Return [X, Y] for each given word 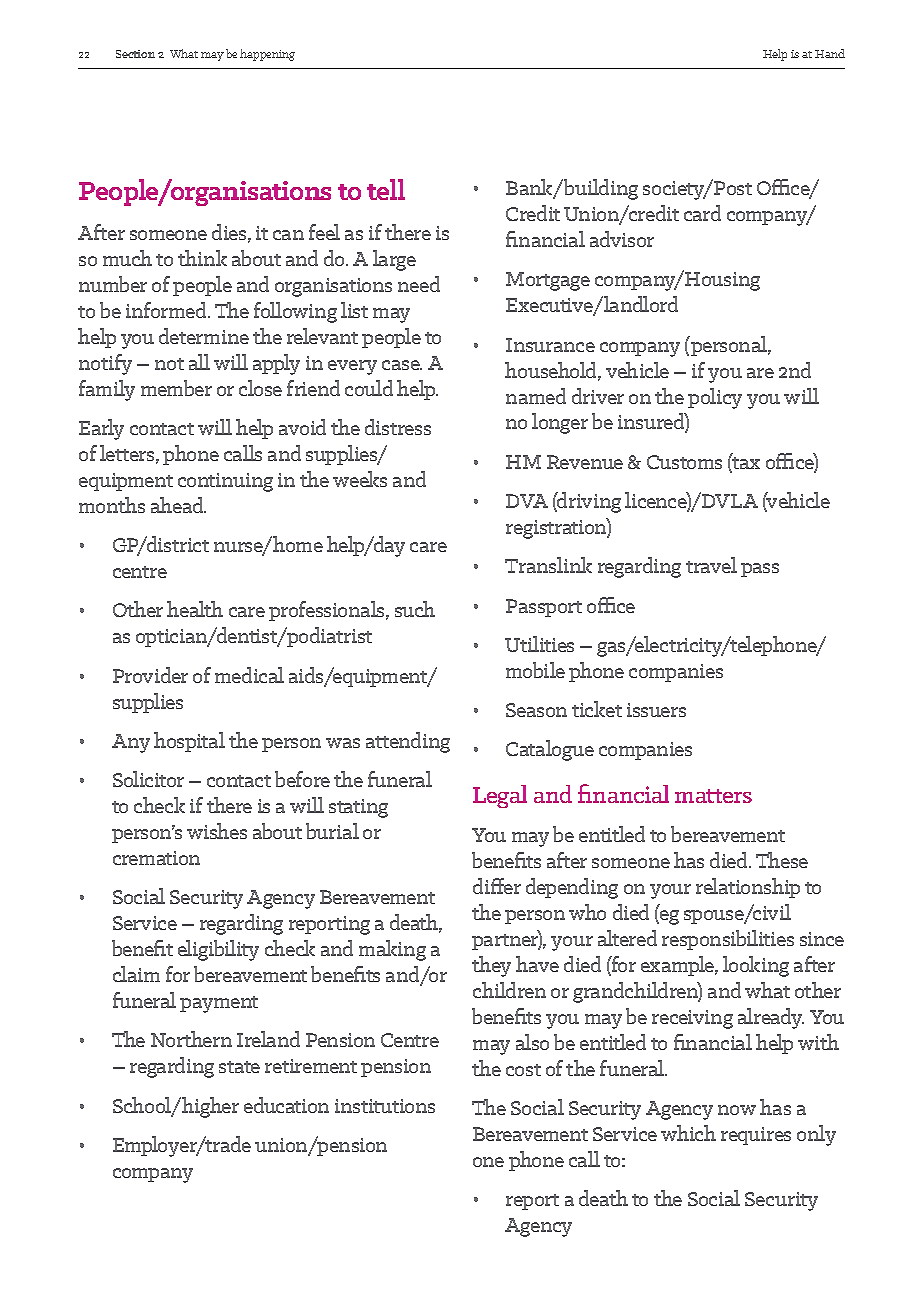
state [239, 1067]
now [737, 1110]
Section [135, 54]
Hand [830, 53]
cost [523, 1070]
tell [386, 189]
